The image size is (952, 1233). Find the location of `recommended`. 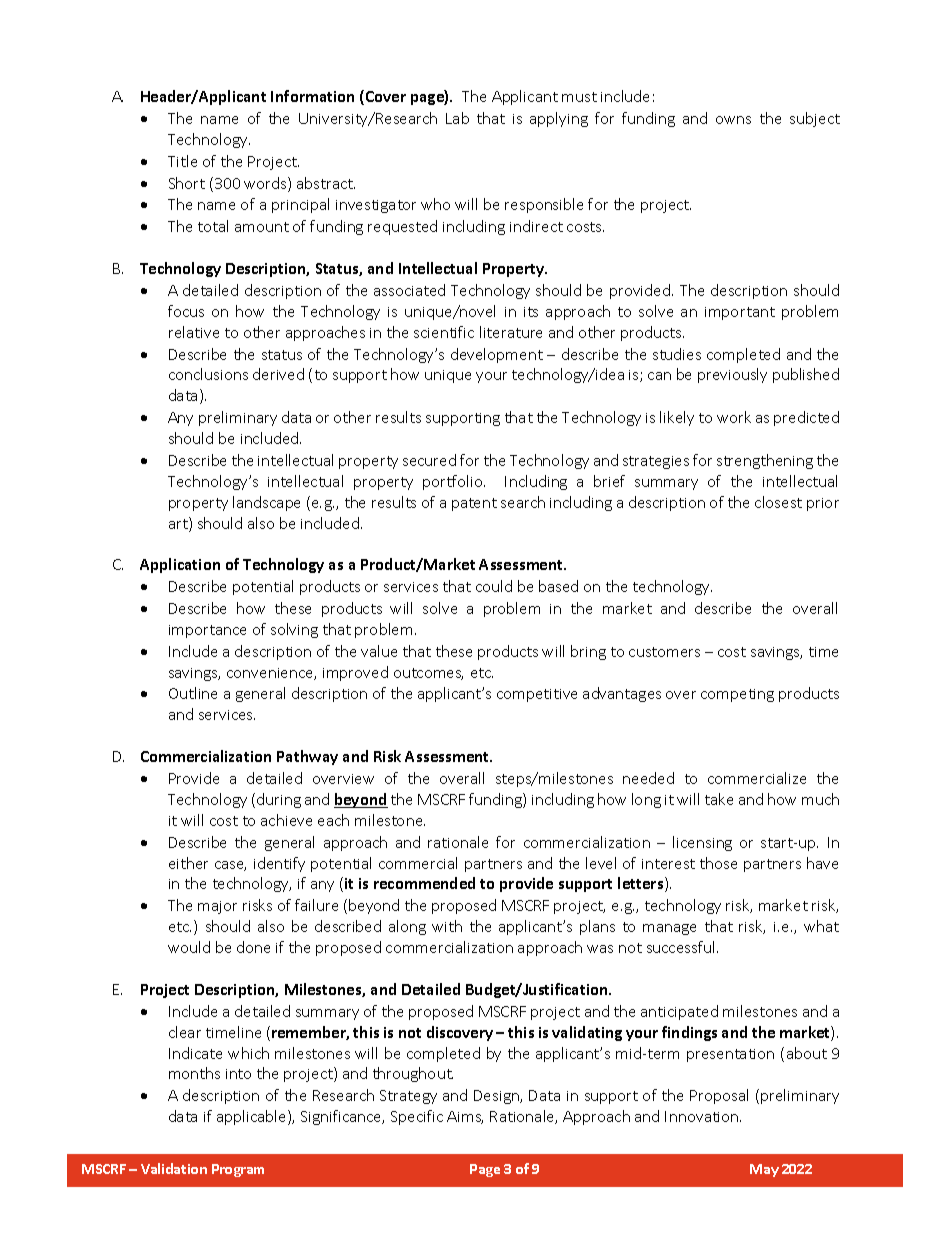

recommended is located at coordinates (424, 883).
